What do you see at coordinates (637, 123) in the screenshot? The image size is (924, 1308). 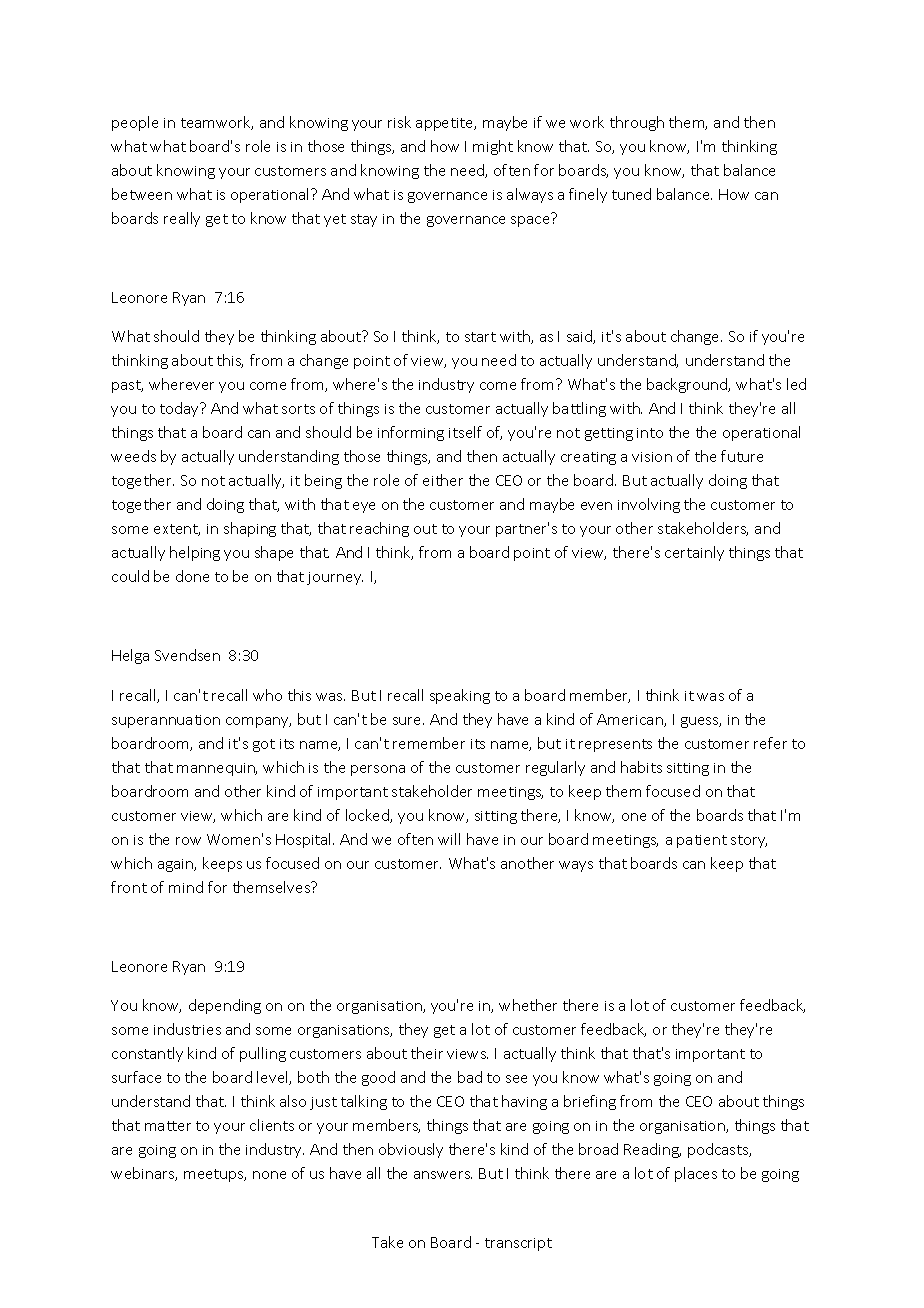 I see `through` at bounding box center [637, 123].
